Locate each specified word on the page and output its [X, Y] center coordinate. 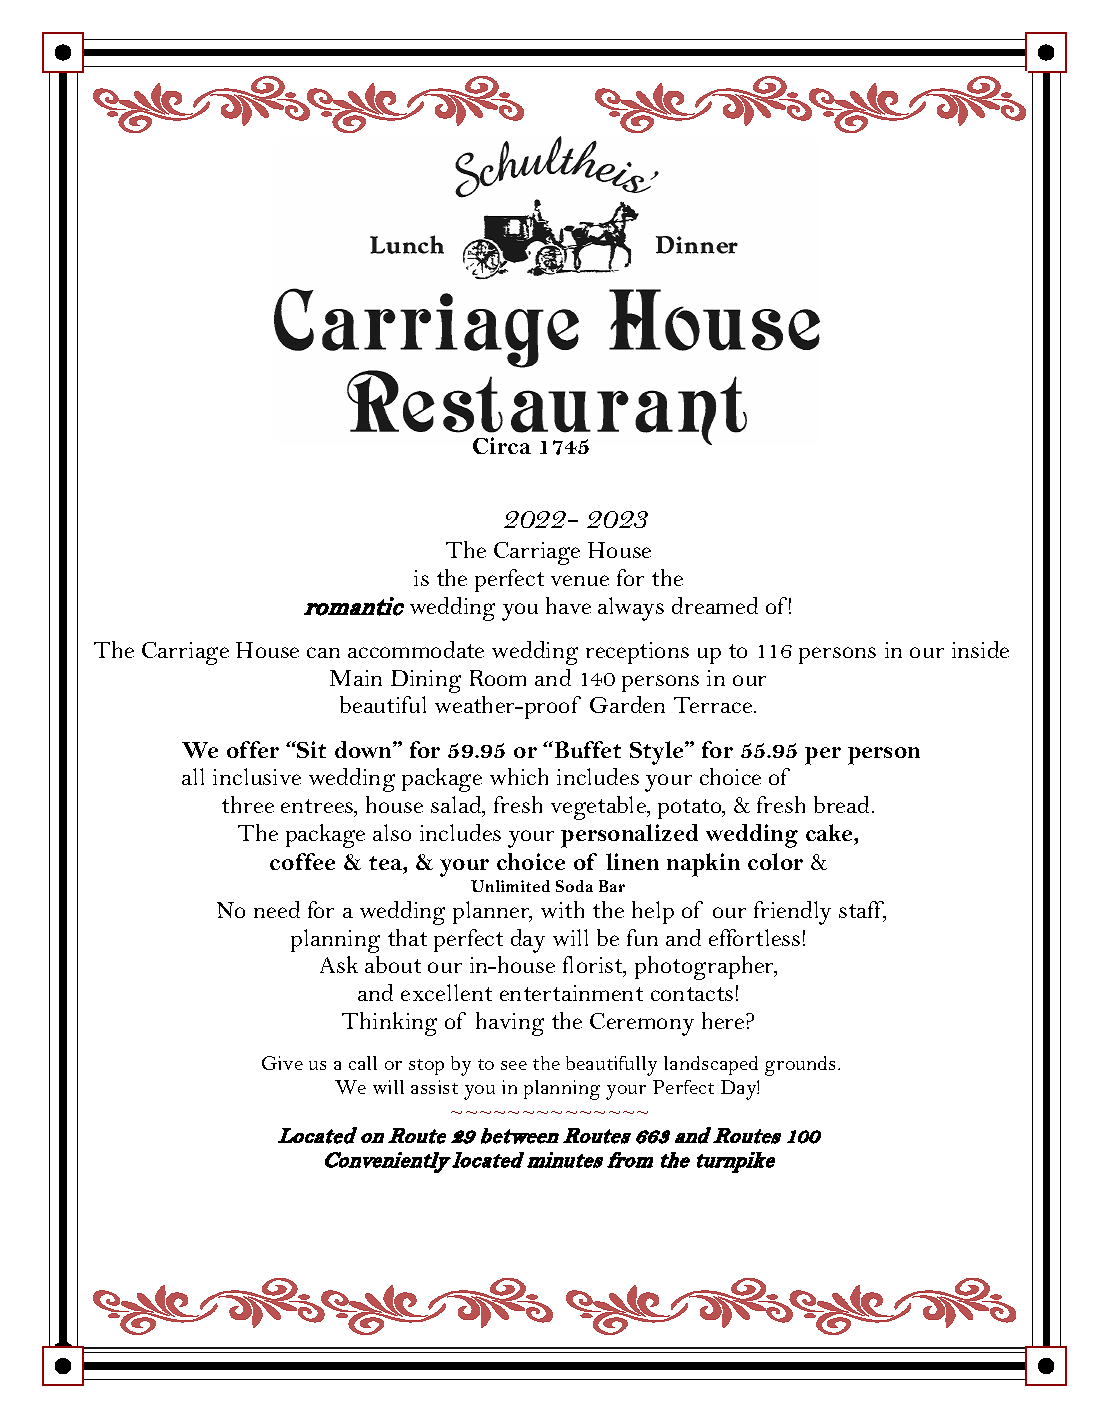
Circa [502, 445]
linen [632, 861]
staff [862, 911]
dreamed [715, 605]
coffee [302, 861]
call [363, 1063]
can [323, 652]
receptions [637, 653]
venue [580, 580]
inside [980, 649]
